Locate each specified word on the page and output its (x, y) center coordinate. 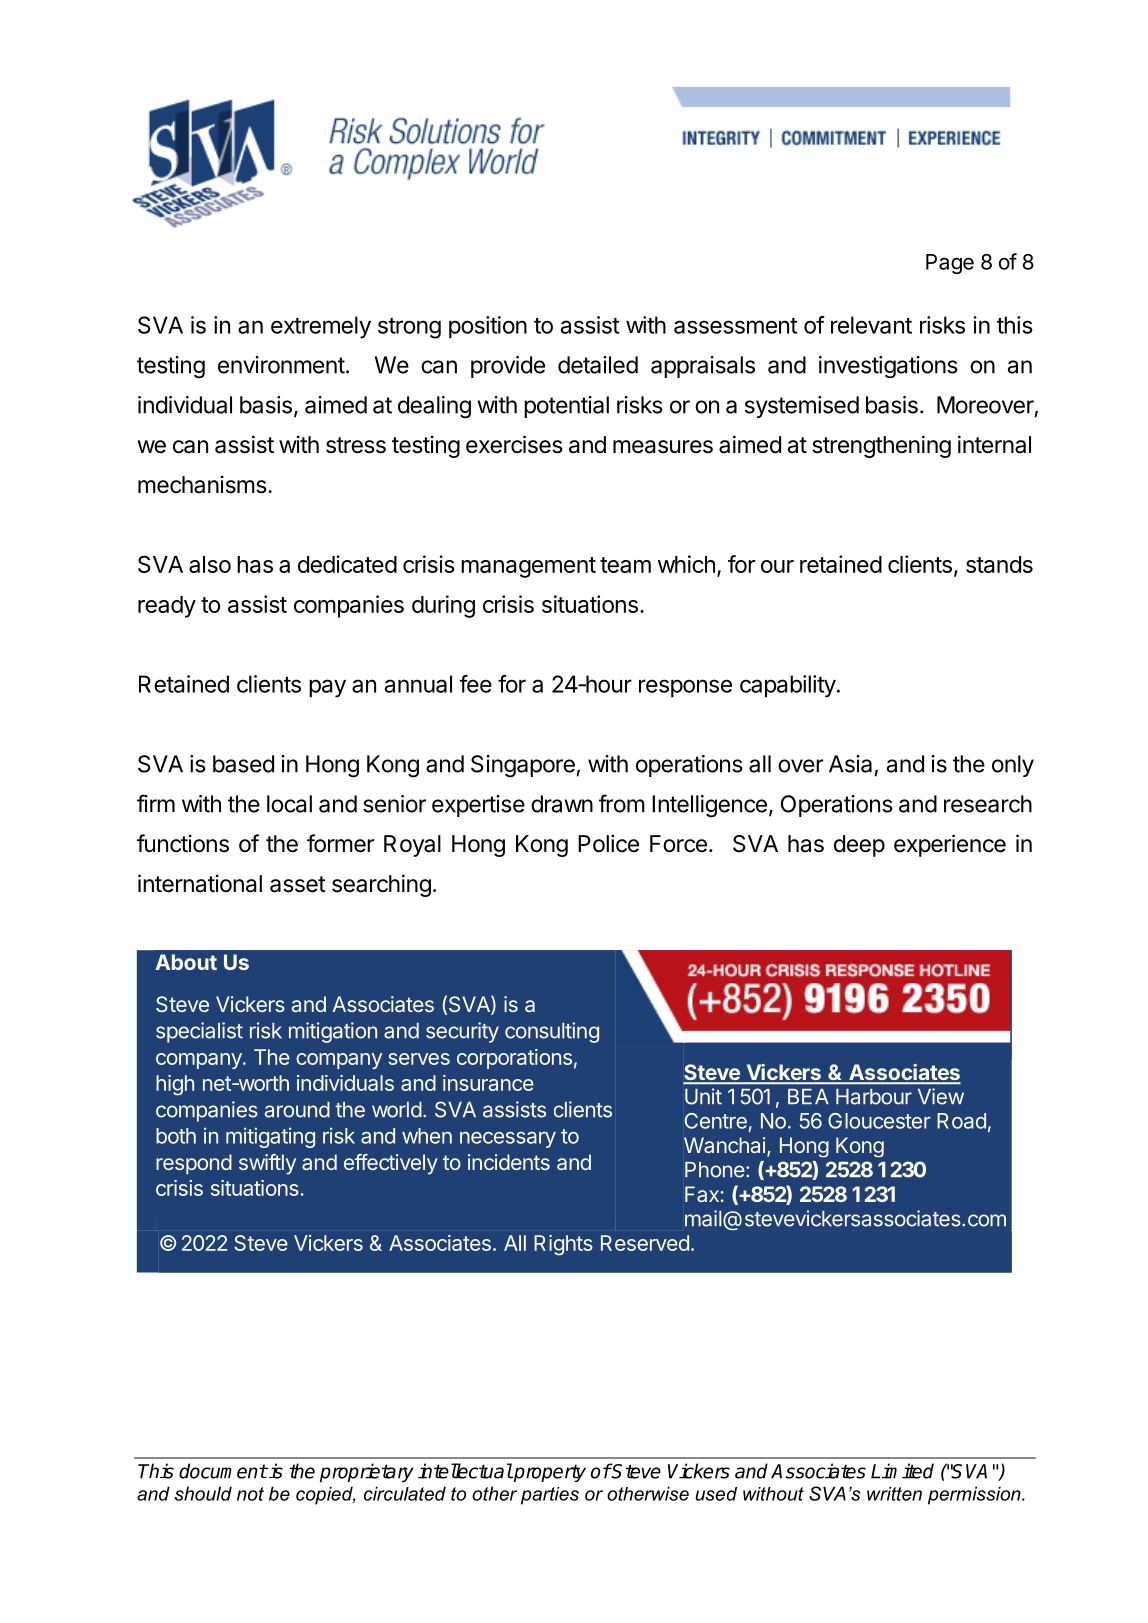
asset (298, 884)
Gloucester (879, 1121)
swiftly (267, 1164)
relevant (871, 325)
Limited (902, 1471)
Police (608, 843)
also (210, 564)
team (625, 565)
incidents (509, 1162)
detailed (598, 365)
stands (999, 564)
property (549, 1473)
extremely (321, 327)
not (250, 1494)
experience (950, 845)
